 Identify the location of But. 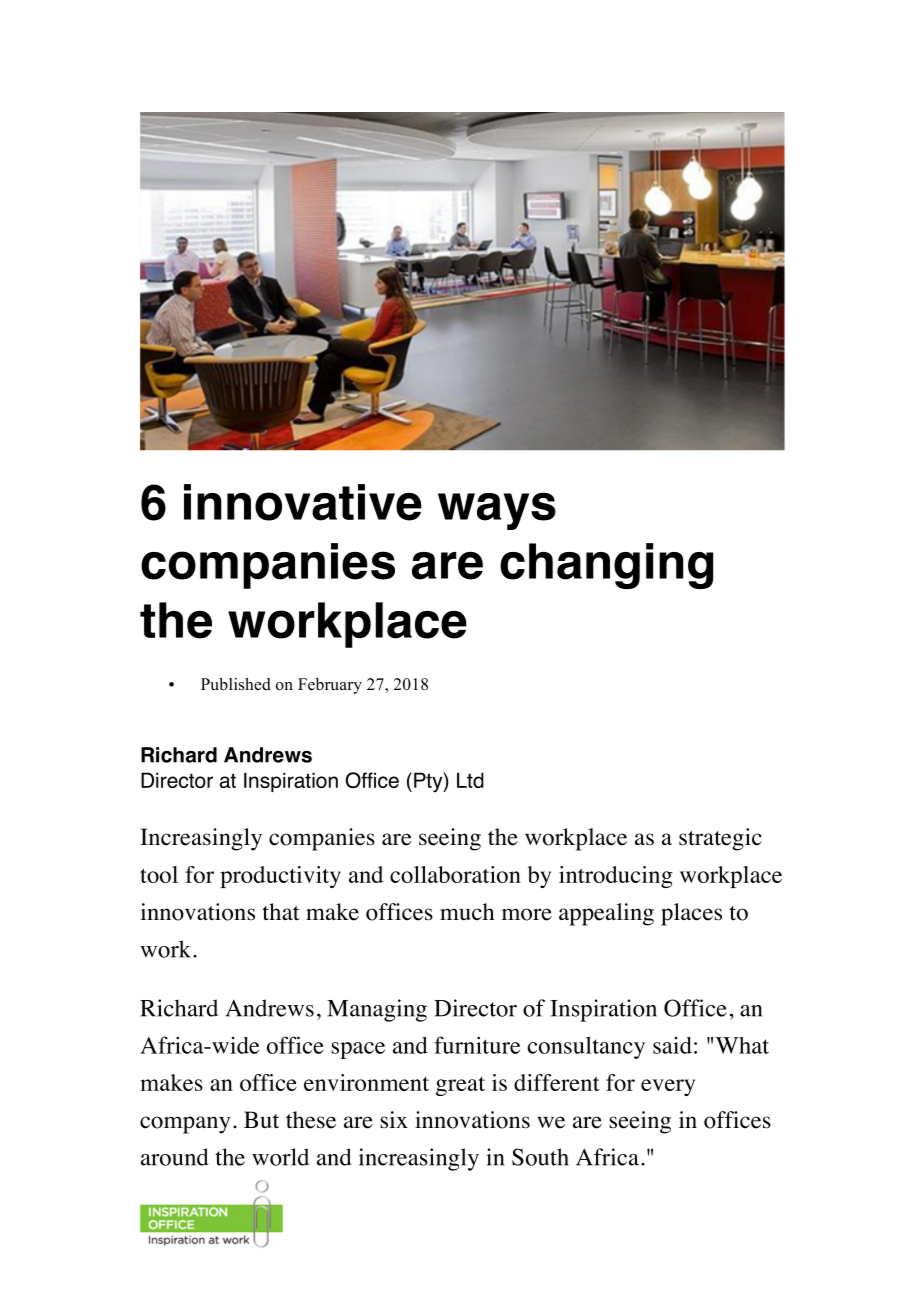
(261, 1120).
